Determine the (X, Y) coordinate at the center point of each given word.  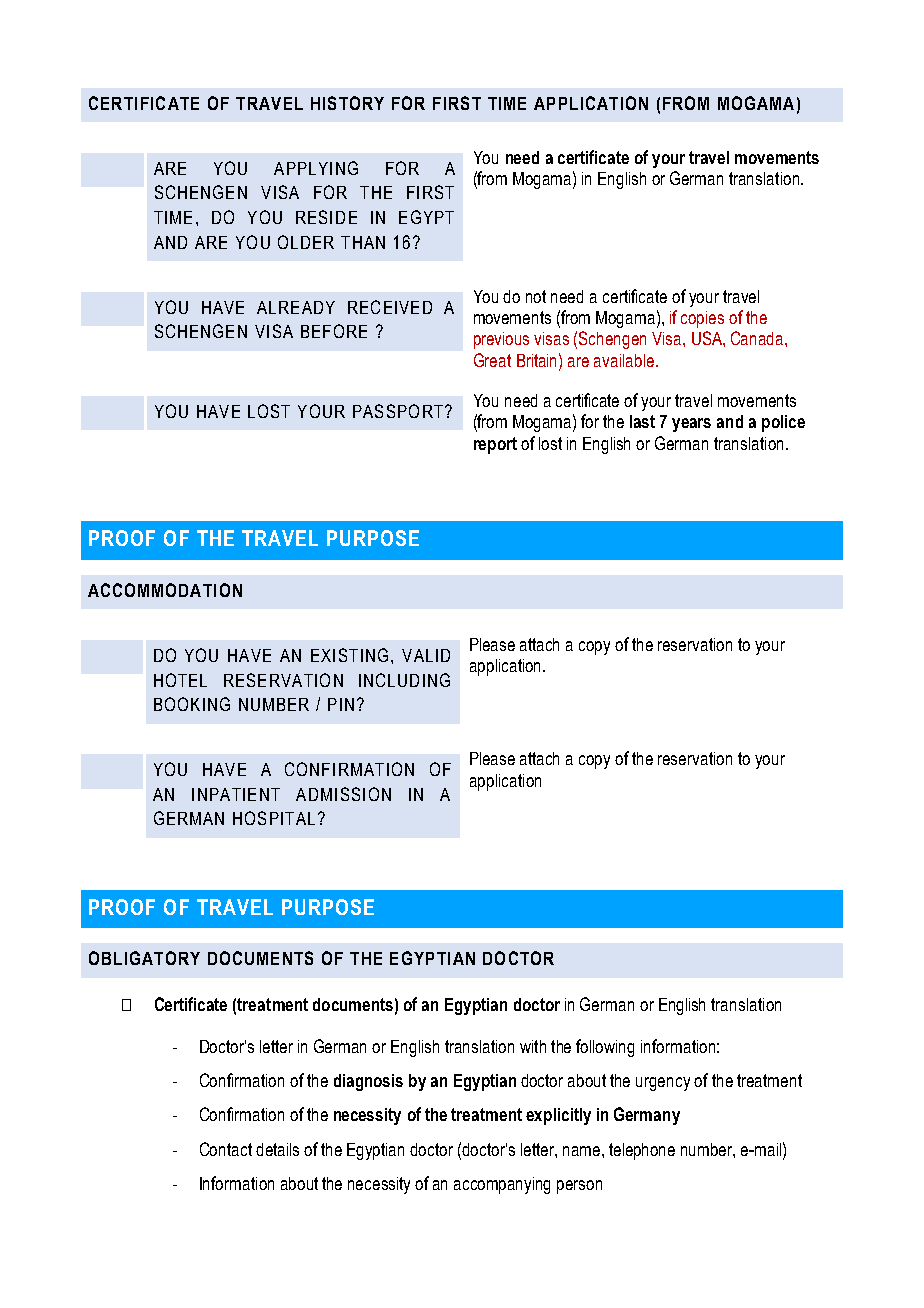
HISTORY (347, 103)
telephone (642, 1151)
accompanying (502, 1185)
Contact (226, 1149)
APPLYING (316, 168)
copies (702, 319)
